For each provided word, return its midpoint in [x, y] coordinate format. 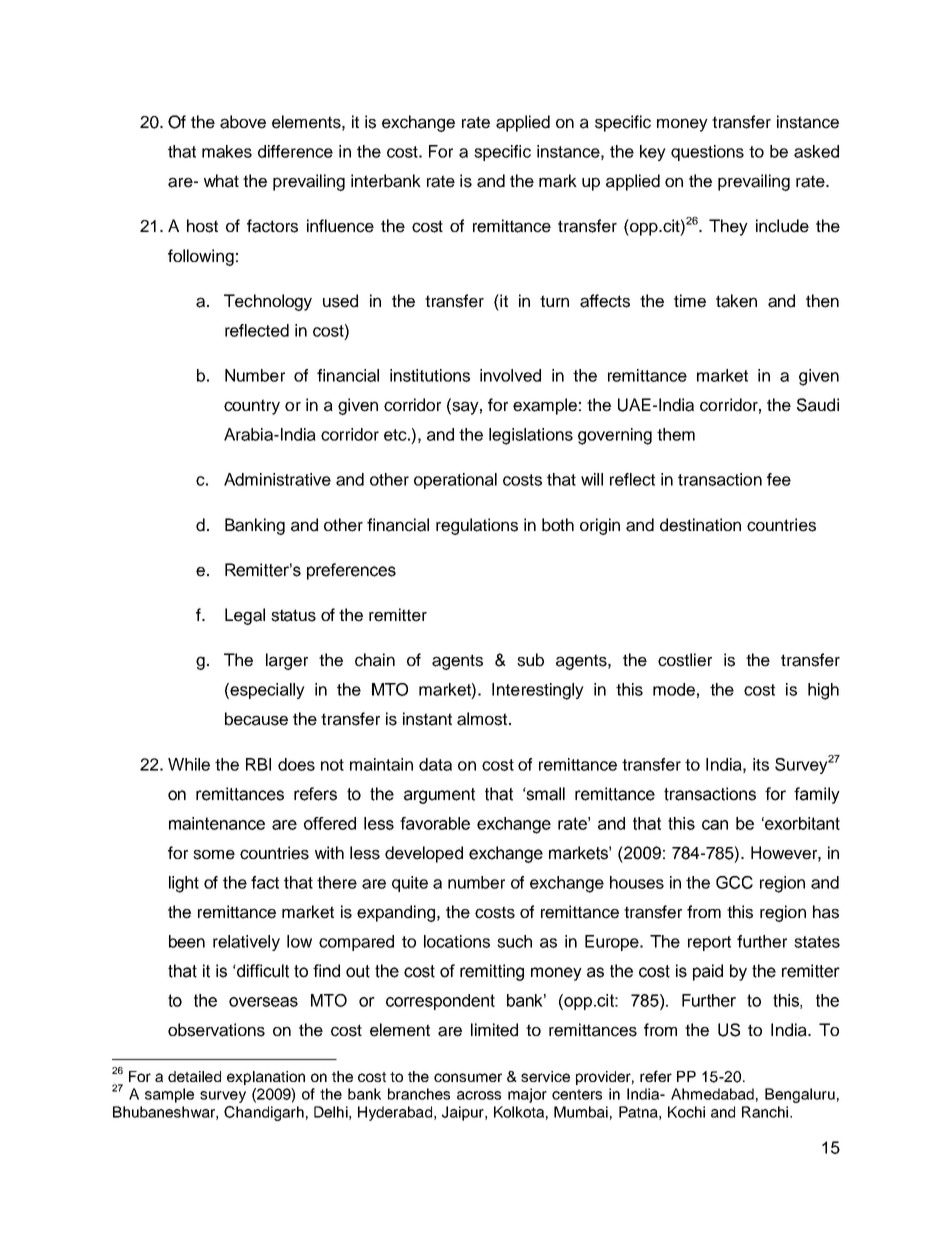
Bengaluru [800, 1095]
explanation [266, 1078]
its [761, 764]
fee [779, 479]
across [479, 1095]
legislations [531, 436]
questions [707, 153]
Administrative [277, 479]
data [435, 764]
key [653, 153]
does [296, 764]
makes [227, 151]
